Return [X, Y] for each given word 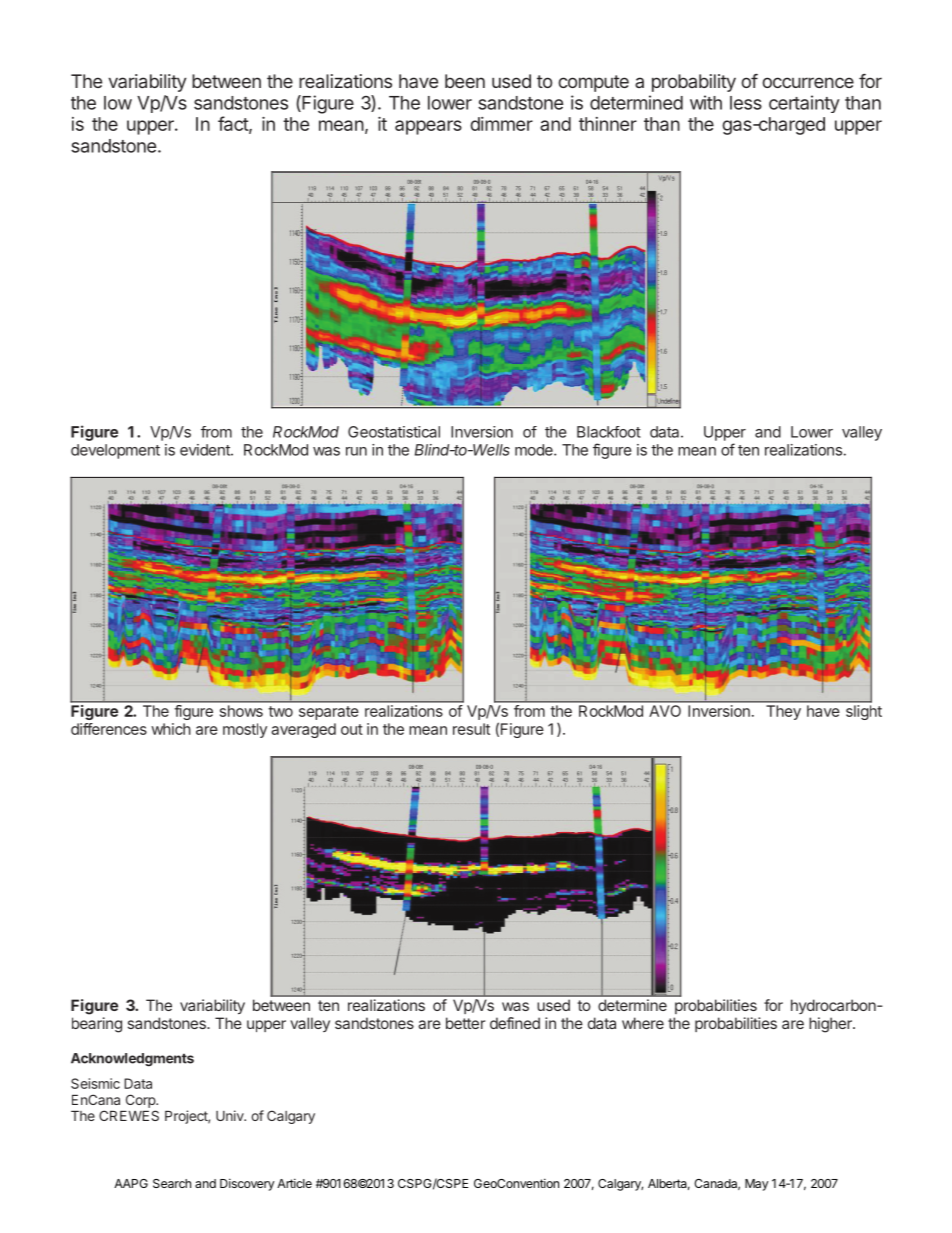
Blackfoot [609, 432]
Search [172, 1183]
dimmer [501, 124]
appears [428, 127]
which [171, 729]
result [471, 729]
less [746, 103]
